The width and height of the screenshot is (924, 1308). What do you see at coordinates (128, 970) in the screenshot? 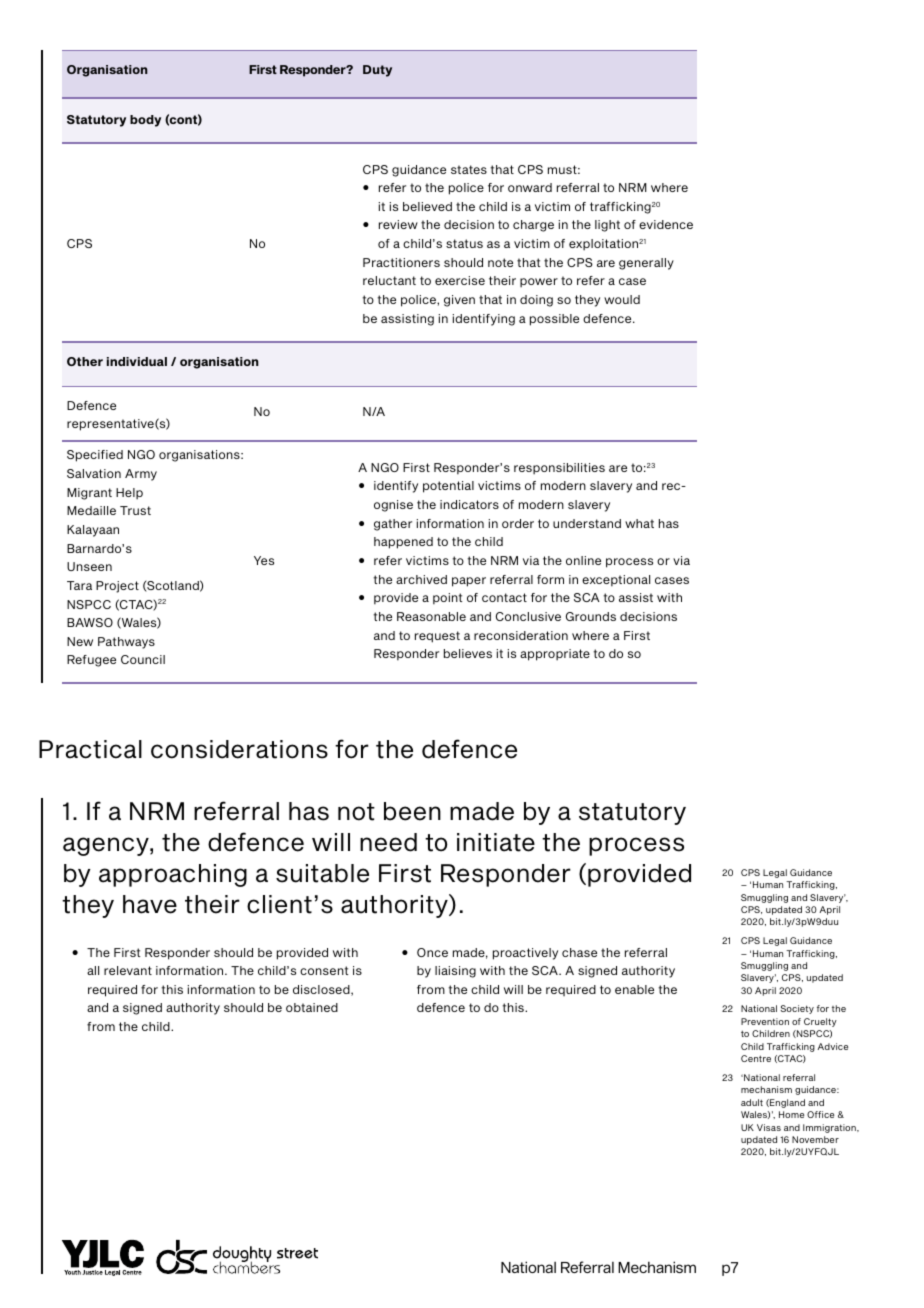
I see `relevant` at bounding box center [128, 970].
